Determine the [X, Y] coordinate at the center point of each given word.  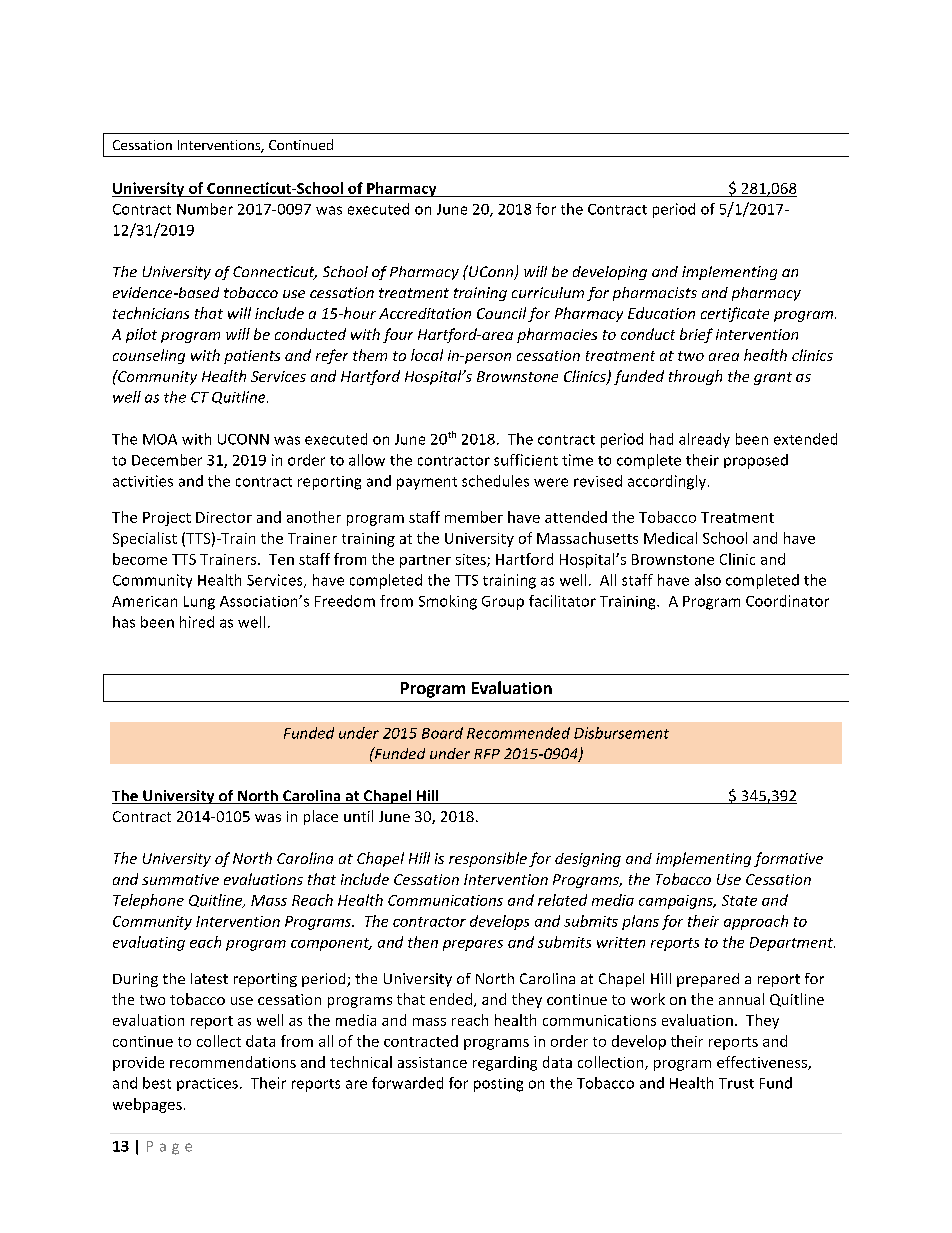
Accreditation [425, 313]
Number [205, 209]
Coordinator [787, 601]
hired [197, 622]
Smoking [448, 602]
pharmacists [655, 294]
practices [207, 1084]
